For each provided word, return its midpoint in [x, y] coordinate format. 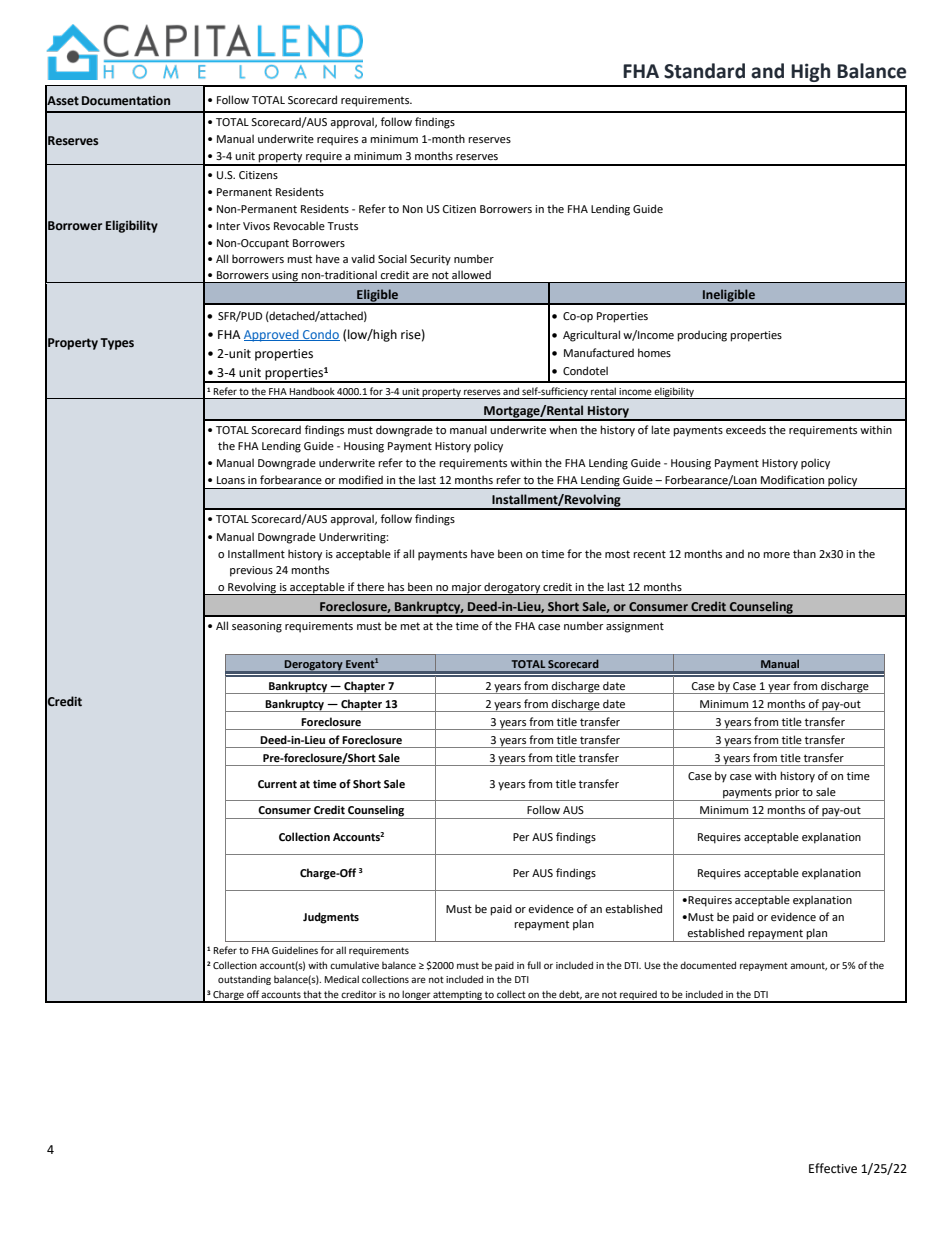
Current [277, 784]
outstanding [244, 980]
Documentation [126, 101]
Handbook [312, 391]
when [563, 429]
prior [787, 794]
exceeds [746, 429]
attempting [458, 996]
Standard [704, 71]
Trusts [342, 226]
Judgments [331, 918]
